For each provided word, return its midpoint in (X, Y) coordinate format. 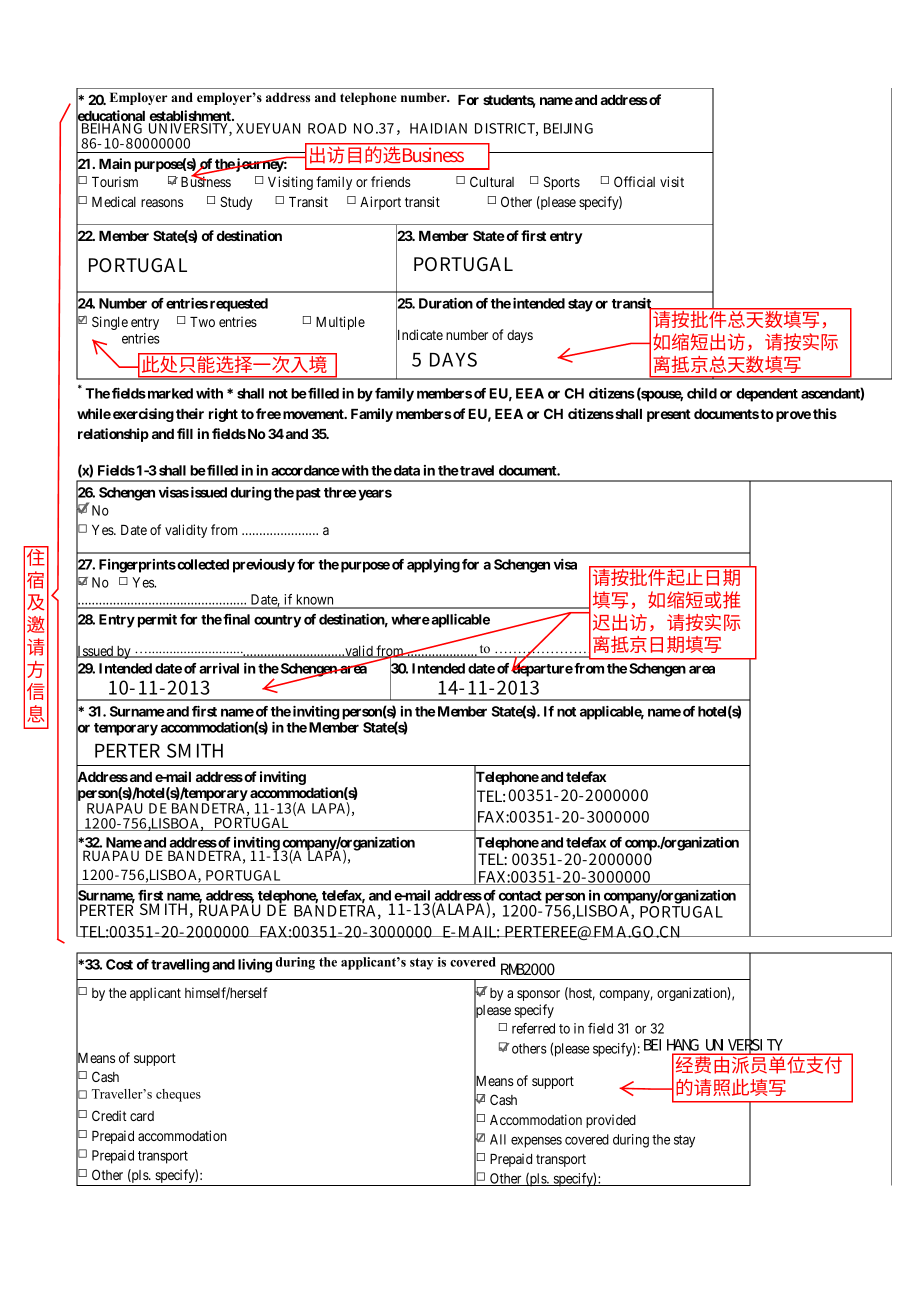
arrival (219, 668)
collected (202, 564)
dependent (767, 395)
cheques (178, 1095)
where (410, 619)
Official (634, 181)
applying (433, 566)
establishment (191, 117)
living (255, 966)
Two (202, 322)
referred (533, 1028)
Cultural (492, 181)
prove (793, 416)
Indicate (419, 335)
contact (520, 896)
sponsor (538, 995)
